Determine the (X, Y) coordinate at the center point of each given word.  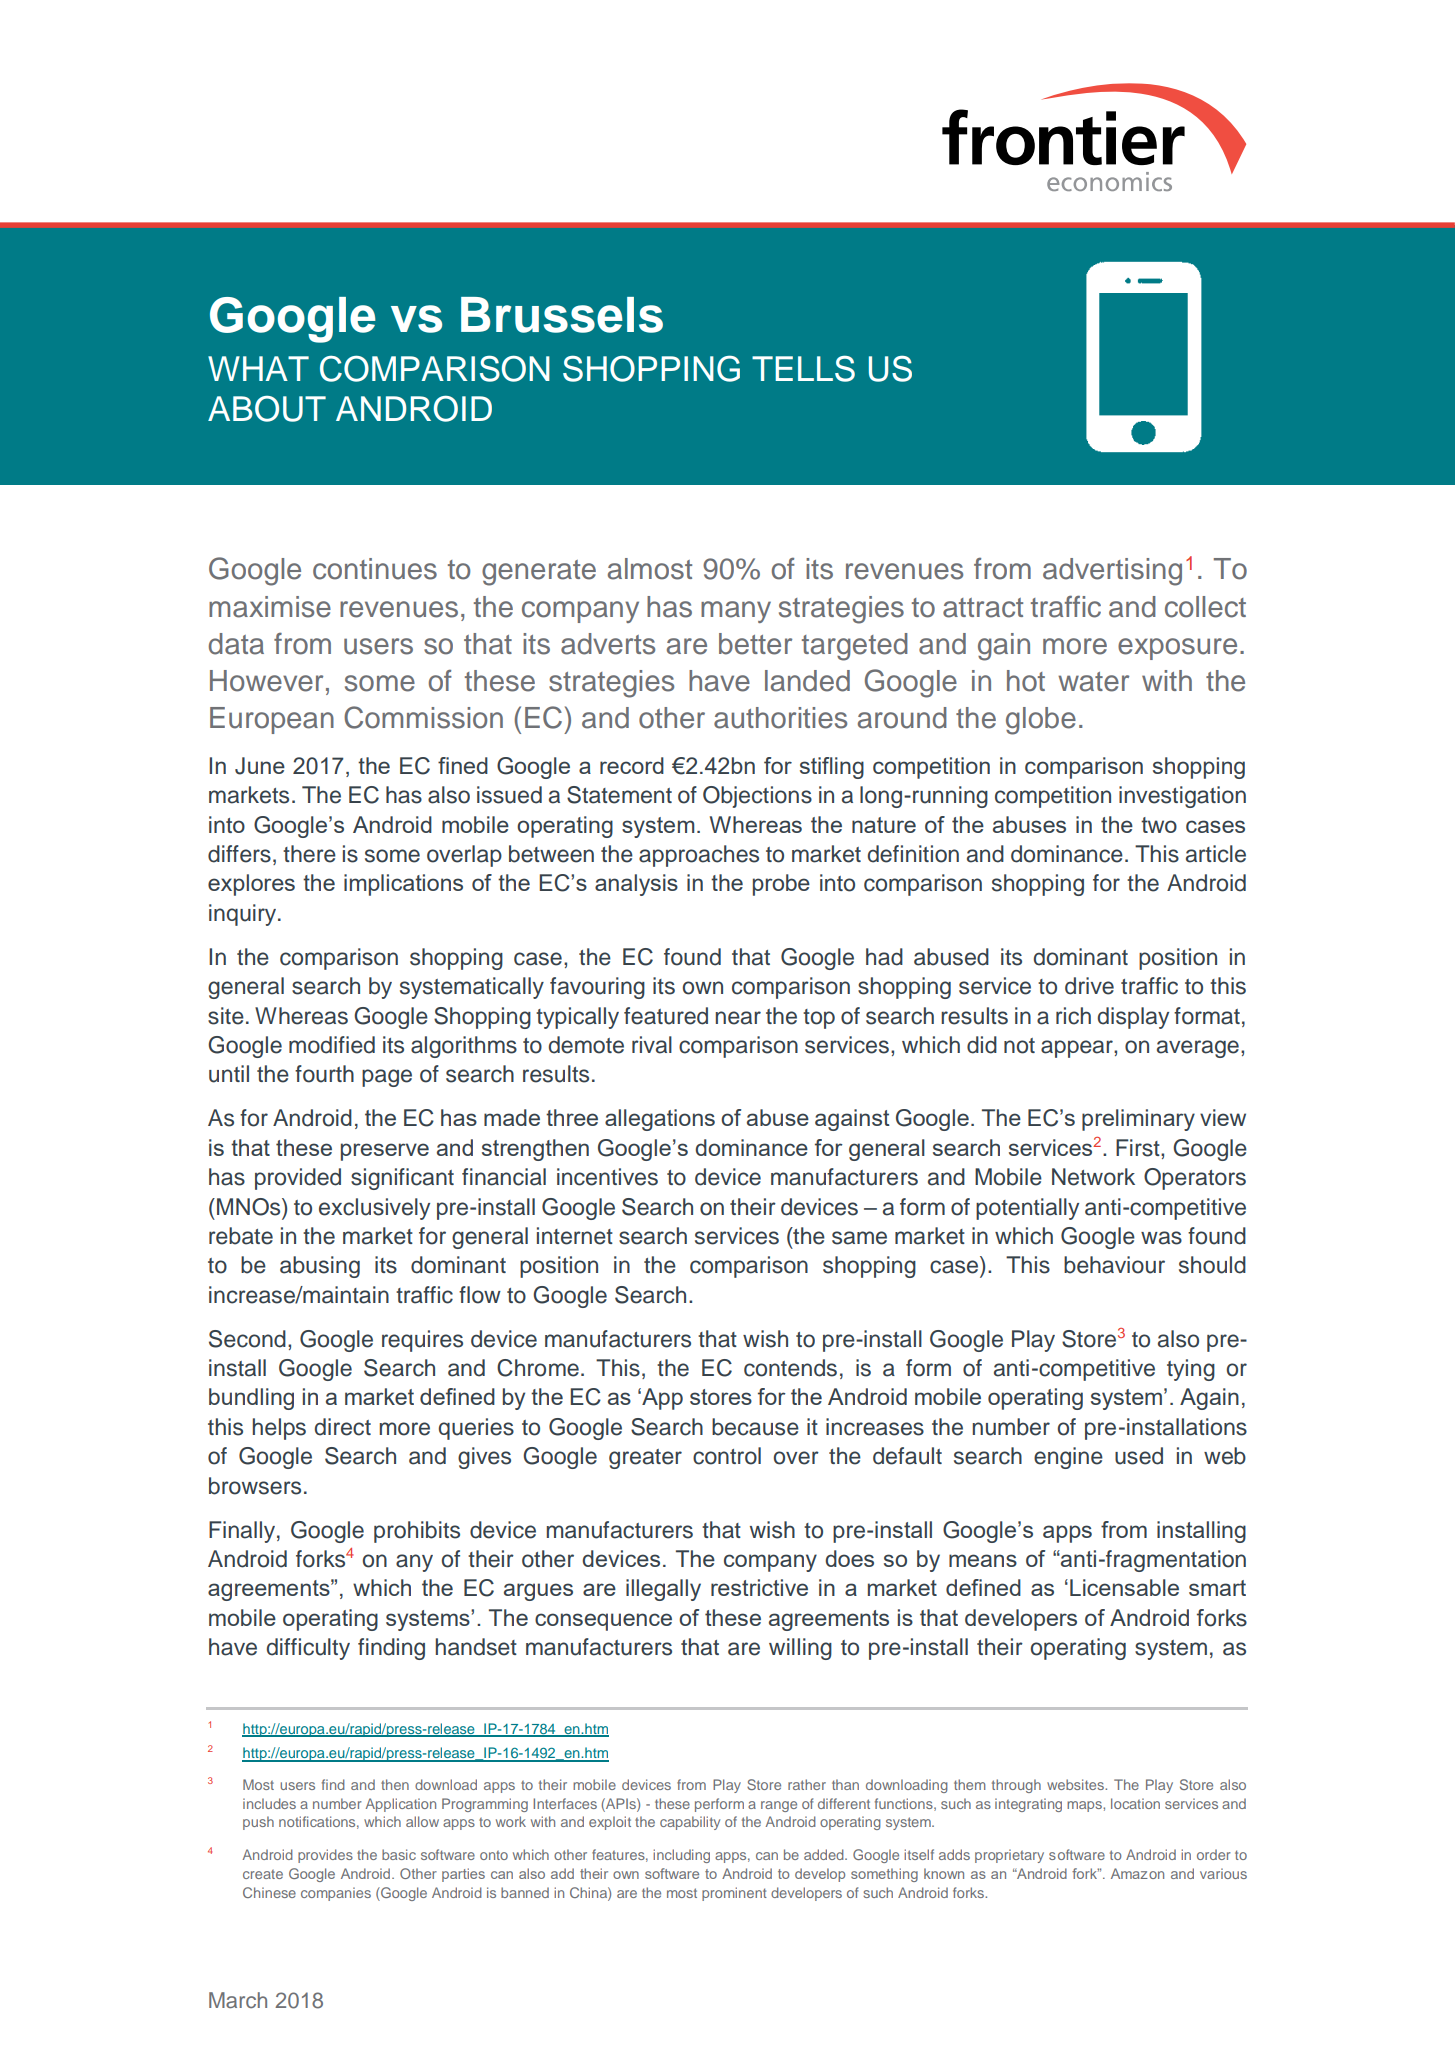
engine (1068, 1458)
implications (403, 885)
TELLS (803, 368)
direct (343, 1427)
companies (336, 1894)
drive (1089, 986)
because (755, 1427)
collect (1205, 607)
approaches (699, 856)
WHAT (258, 368)
